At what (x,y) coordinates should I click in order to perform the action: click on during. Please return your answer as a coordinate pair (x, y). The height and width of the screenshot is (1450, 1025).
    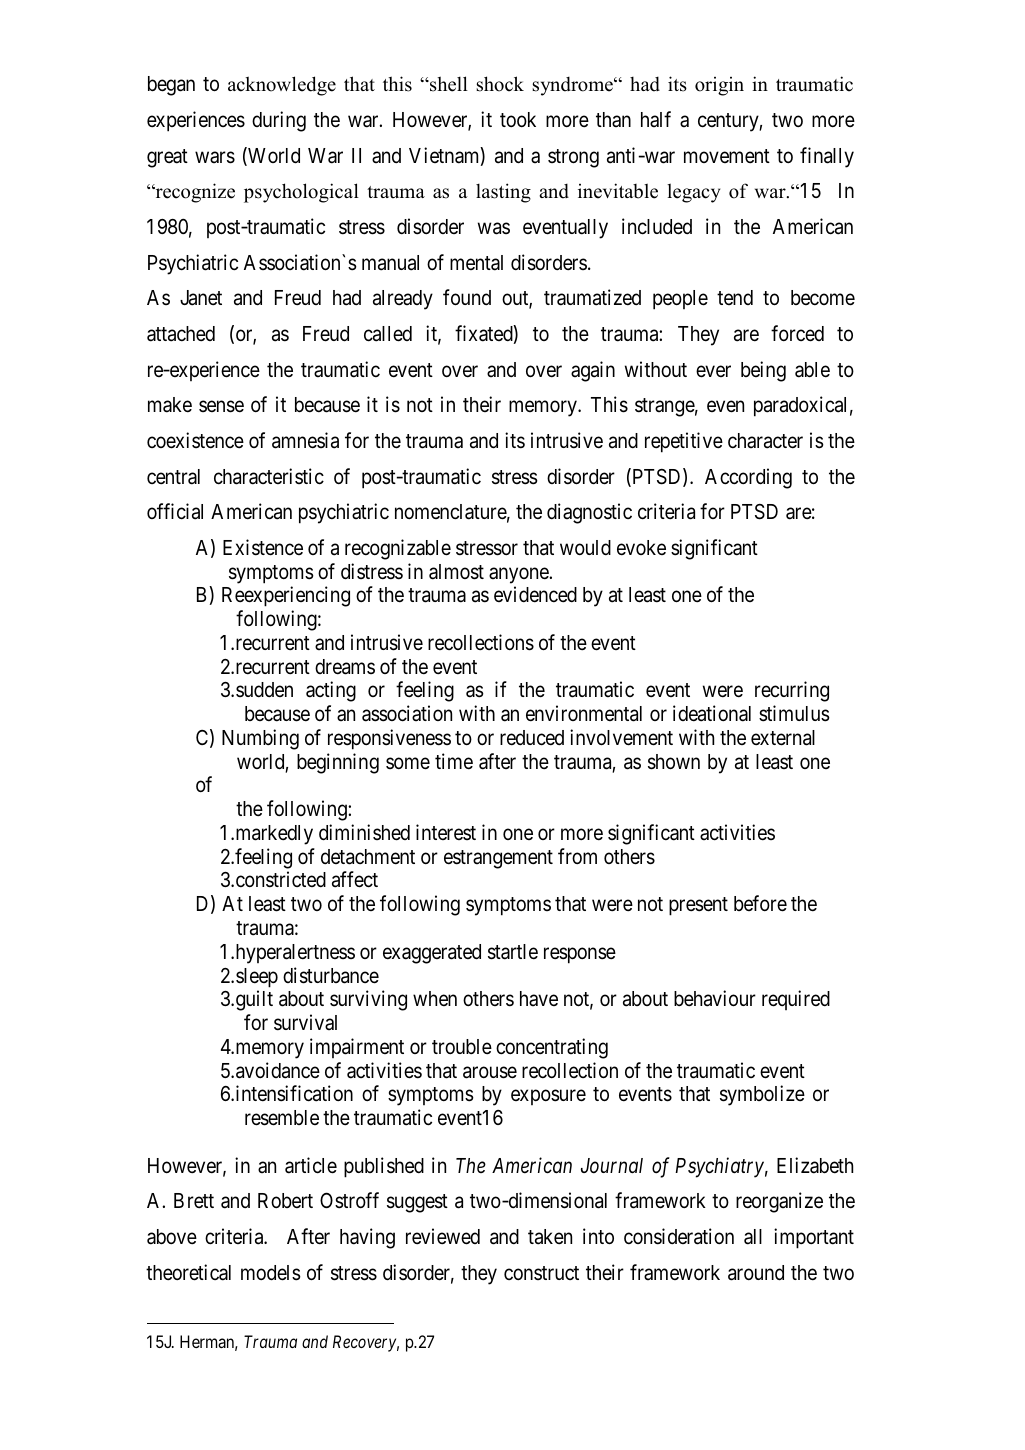
    Looking at the image, I should click on (279, 121).
